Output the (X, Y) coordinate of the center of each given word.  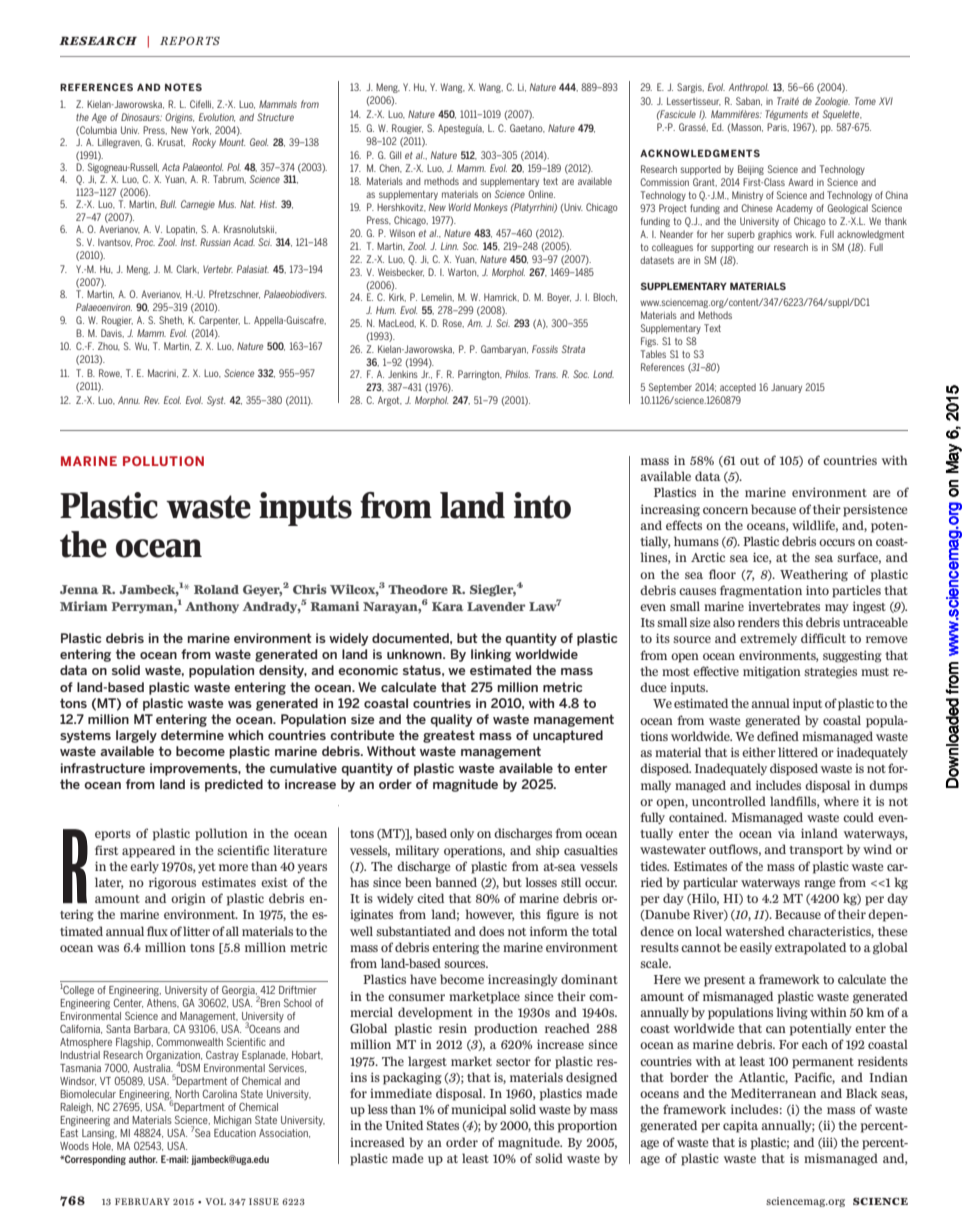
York (201, 130)
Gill (395, 155)
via (786, 833)
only (462, 834)
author (143, 1159)
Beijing (751, 170)
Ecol (172, 400)
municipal (479, 1110)
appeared (148, 851)
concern (725, 510)
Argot (390, 401)
